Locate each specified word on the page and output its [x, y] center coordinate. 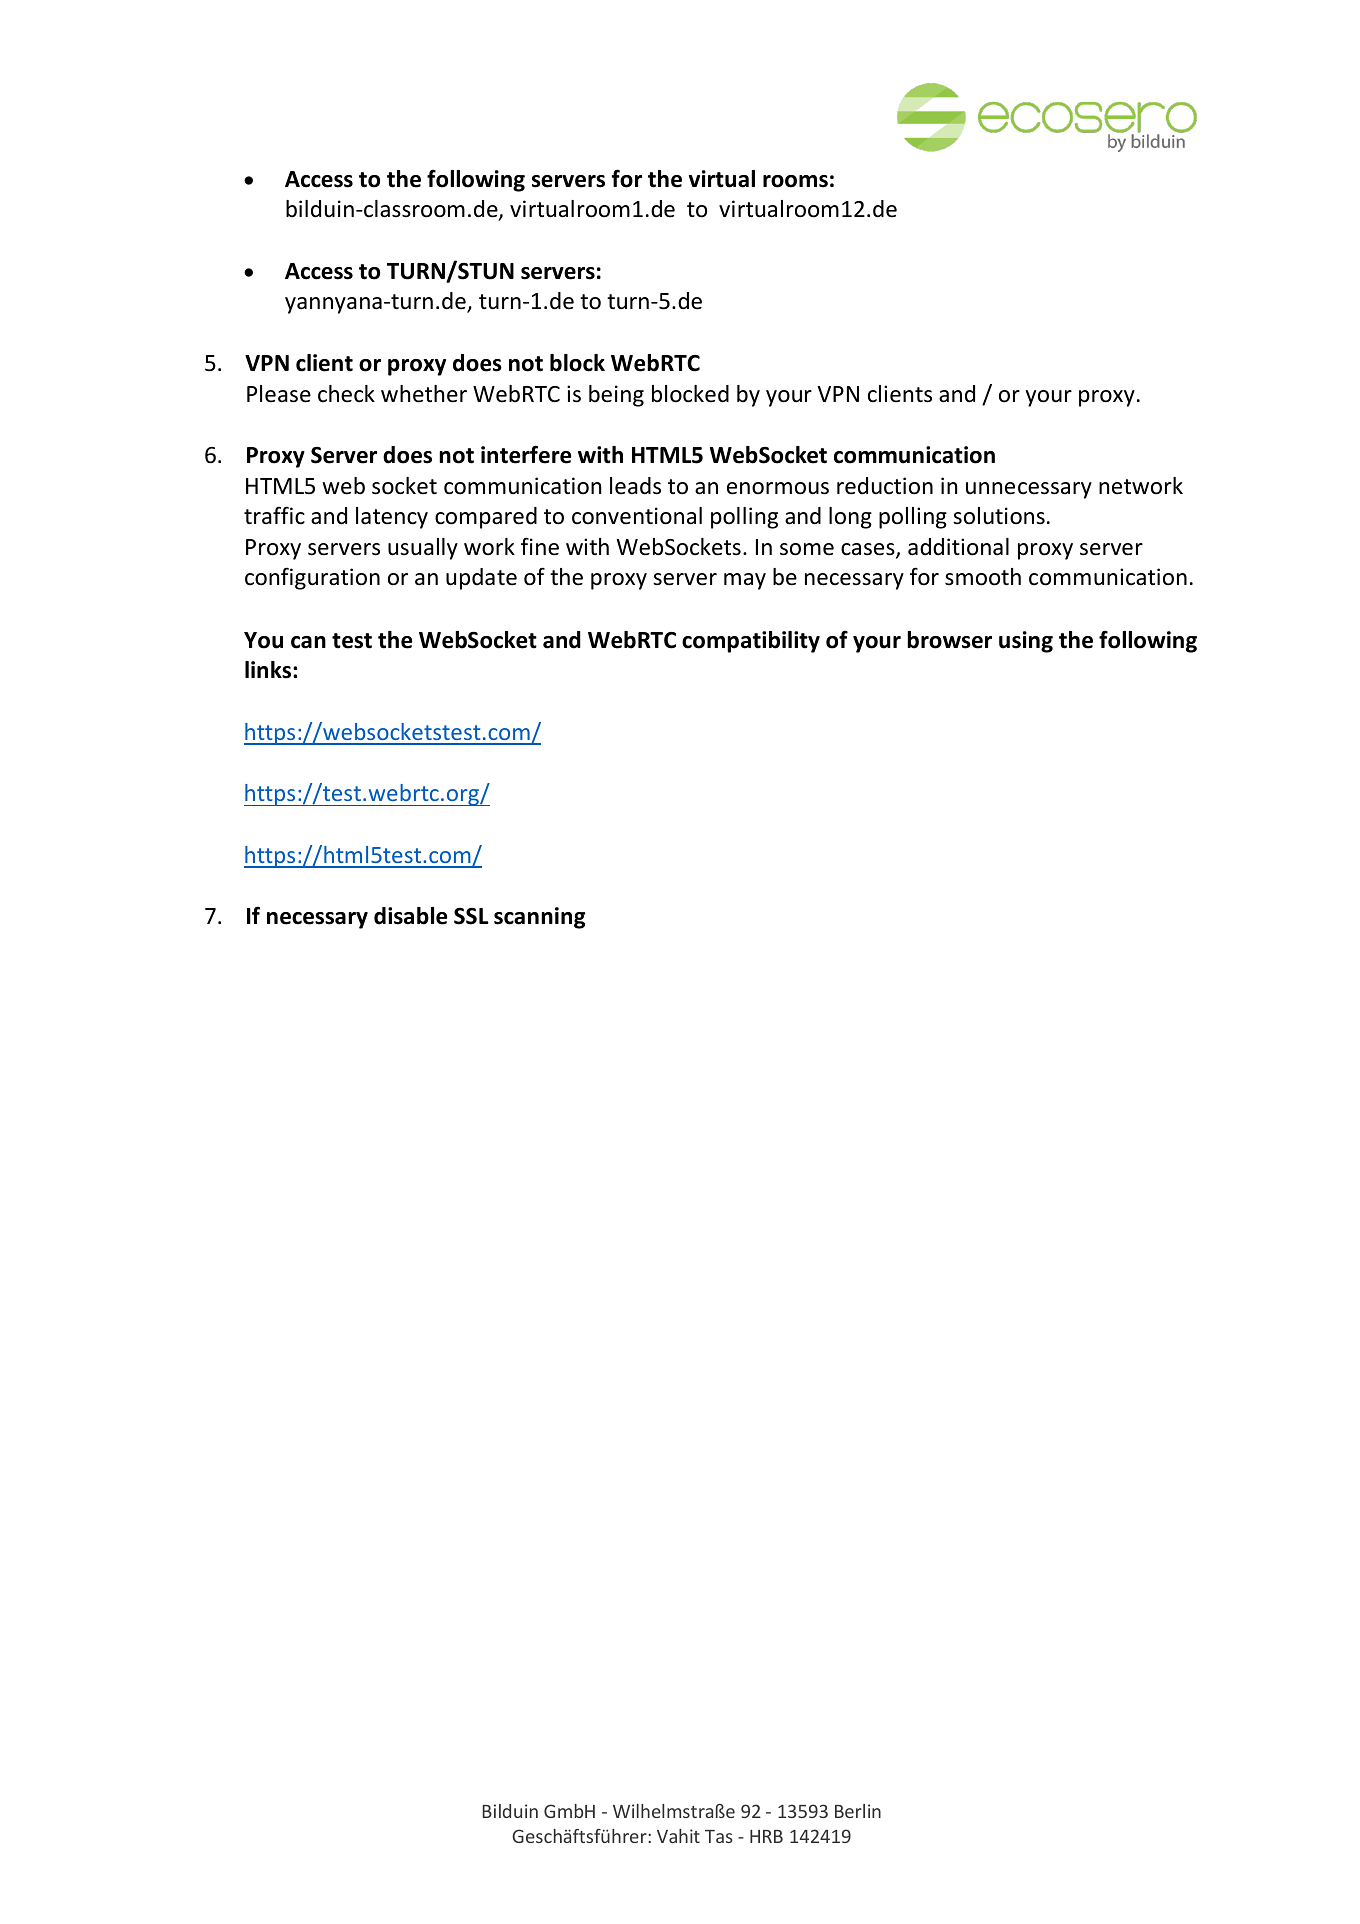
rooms [795, 181]
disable [411, 916]
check [346, 394]
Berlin [858, 1811]
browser [949, 640]
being [616, 396]
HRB [766, 1836]
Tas [719, 1836]
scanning [540, 918]
